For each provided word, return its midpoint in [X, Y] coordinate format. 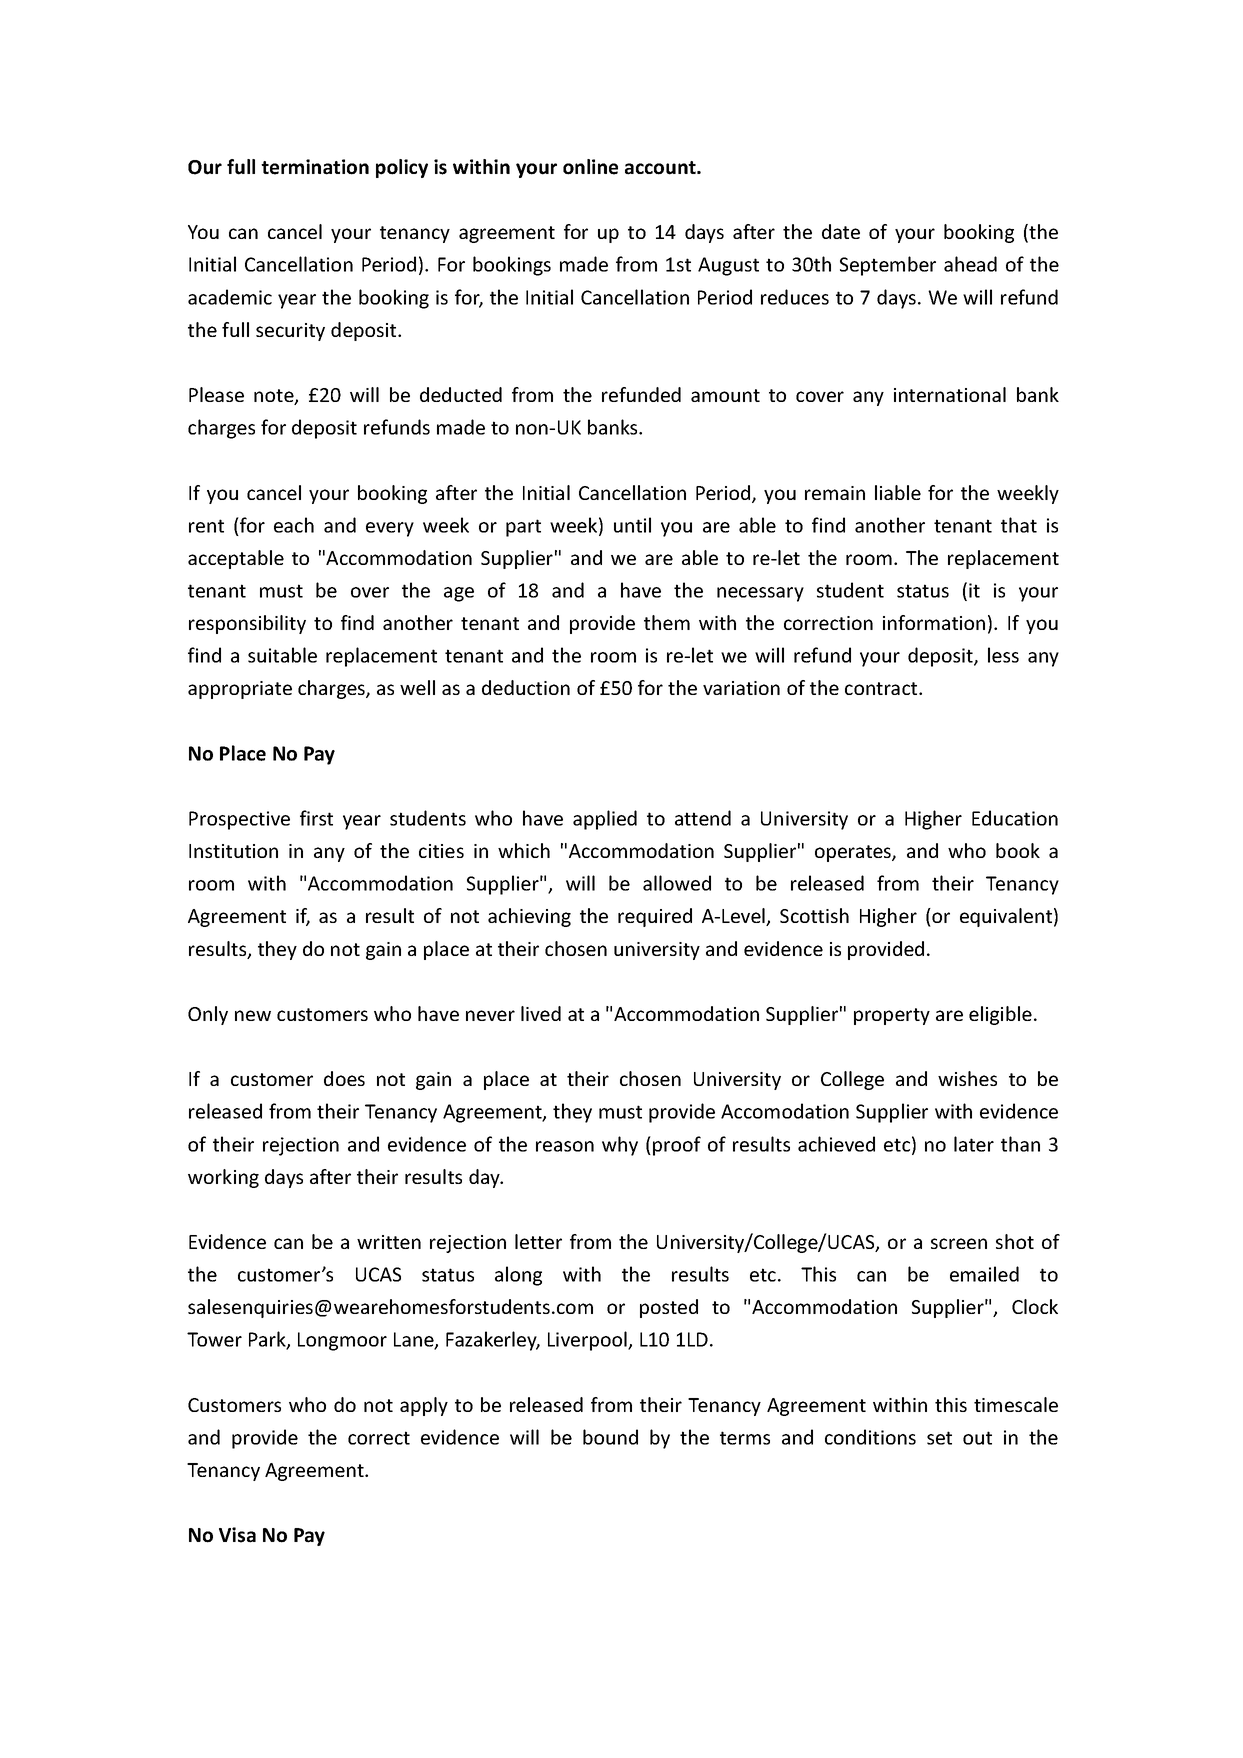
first [316, 818]
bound [610, 1437]
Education [1015, 818]
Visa [237, 1535]
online [590, 167]
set [939, 1438]
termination [315, 167]
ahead [970, 264]
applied [605, 820]
